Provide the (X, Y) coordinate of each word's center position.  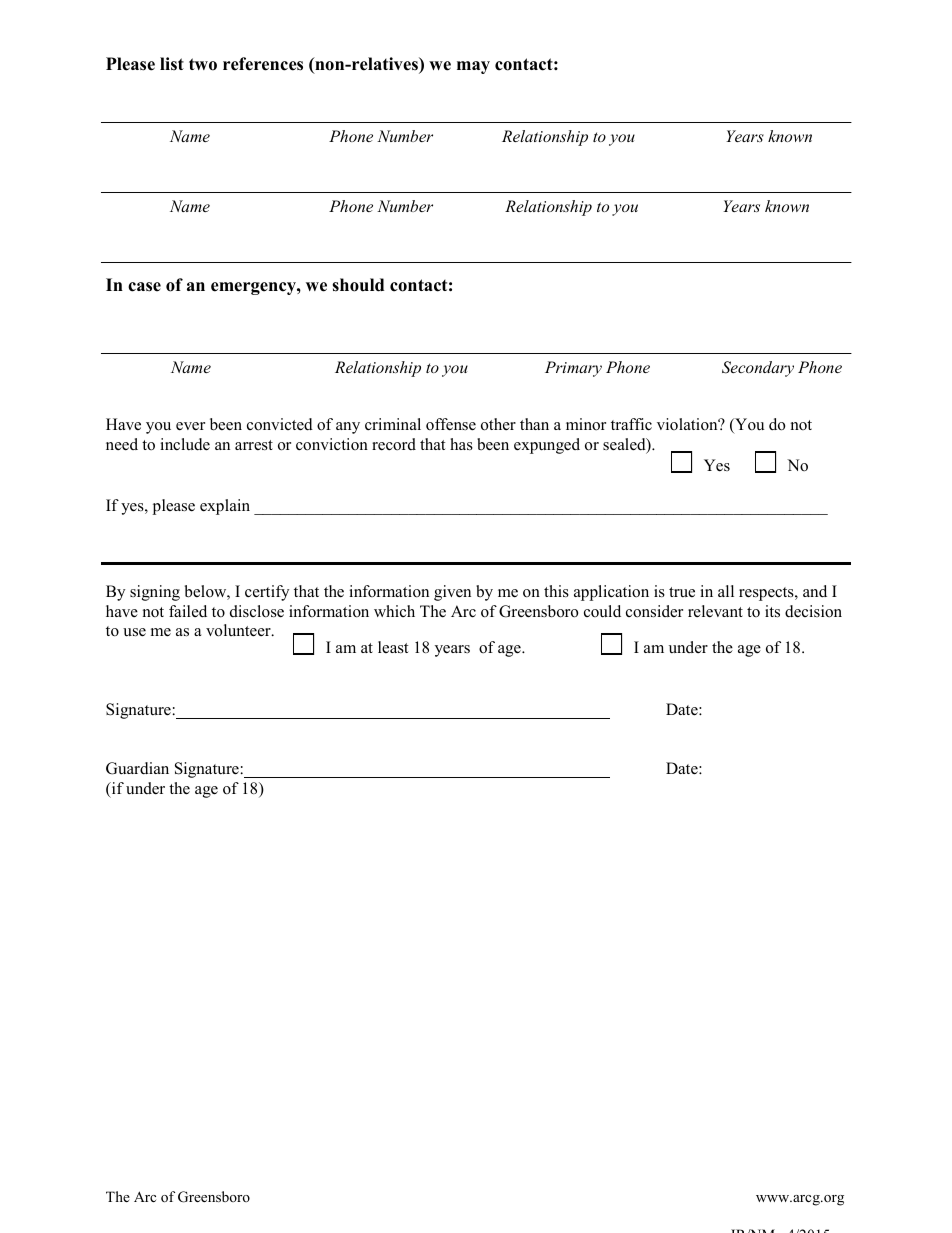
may (473, 67)
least (393, 647)
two (203, 64)
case (144, 287)
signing (155, 593)
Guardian (137, 768)
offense (451, 424)
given (452, 593)
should (358, 285)
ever (190, 426)
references (263, 64)
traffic (631, 424)
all (726, 591)
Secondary (758, 369)
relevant (715, 611)
